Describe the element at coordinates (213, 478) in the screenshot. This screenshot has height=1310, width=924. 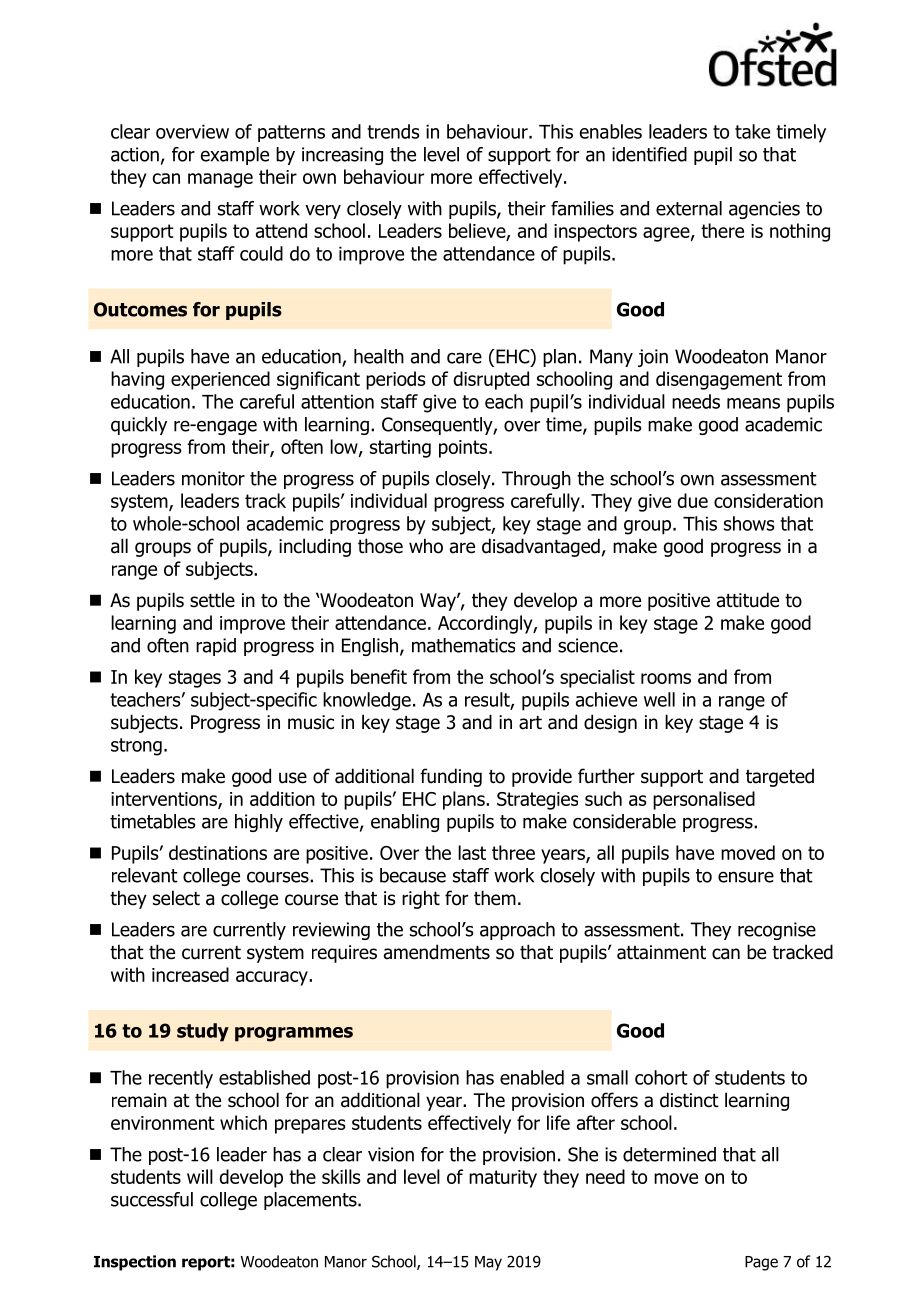
I see `monitor` at that location.
